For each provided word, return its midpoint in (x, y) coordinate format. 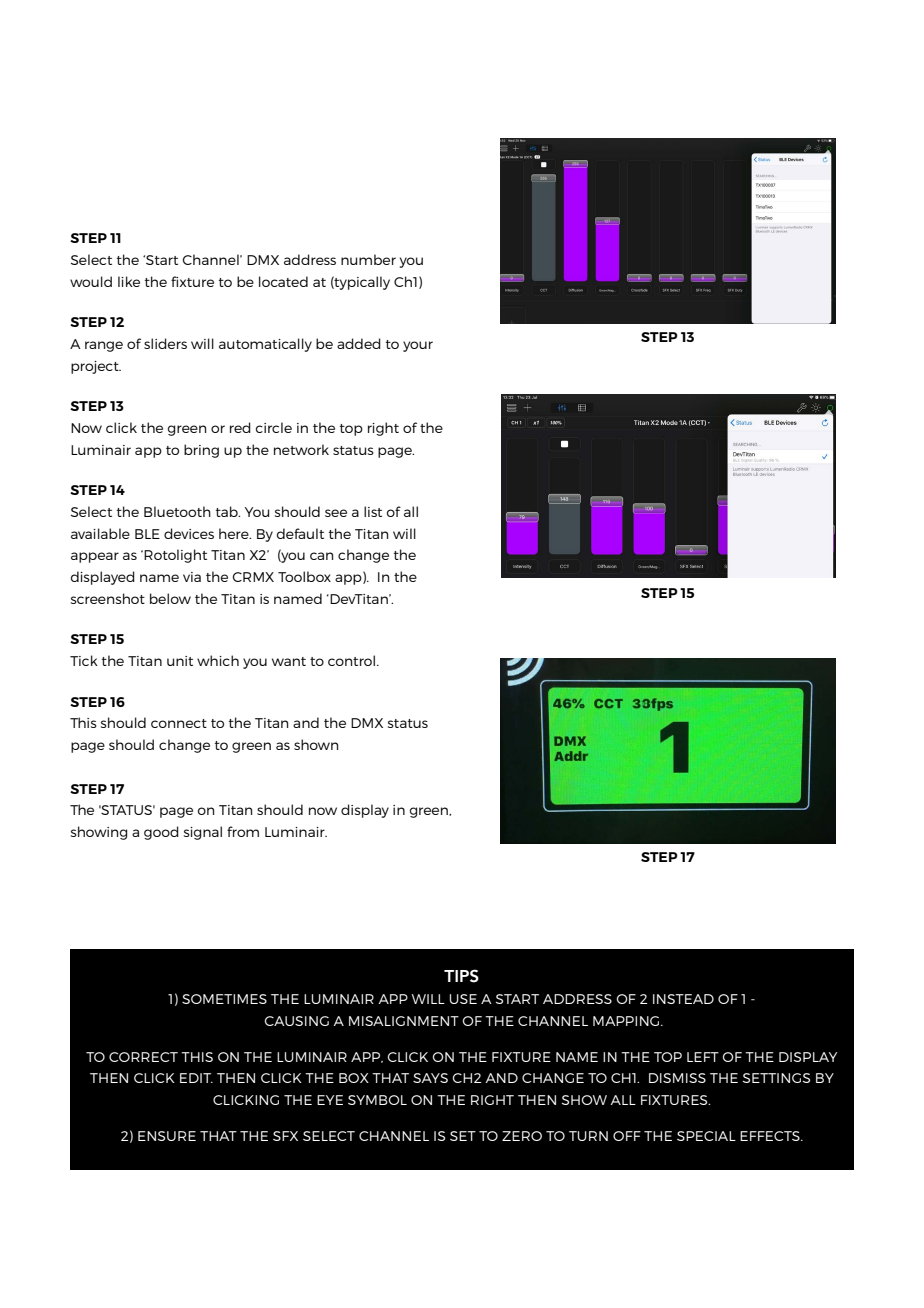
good (161, 833)
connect (179, 723)
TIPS (461, 976)
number (368, 259)
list (373, 511)
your (418, 346)
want (289, 661)
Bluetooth (177, 511)
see (336, 513)
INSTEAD (683, 999)
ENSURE (167, 1136)
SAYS (430, 1078)
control (353, 660)
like (129, 281)
